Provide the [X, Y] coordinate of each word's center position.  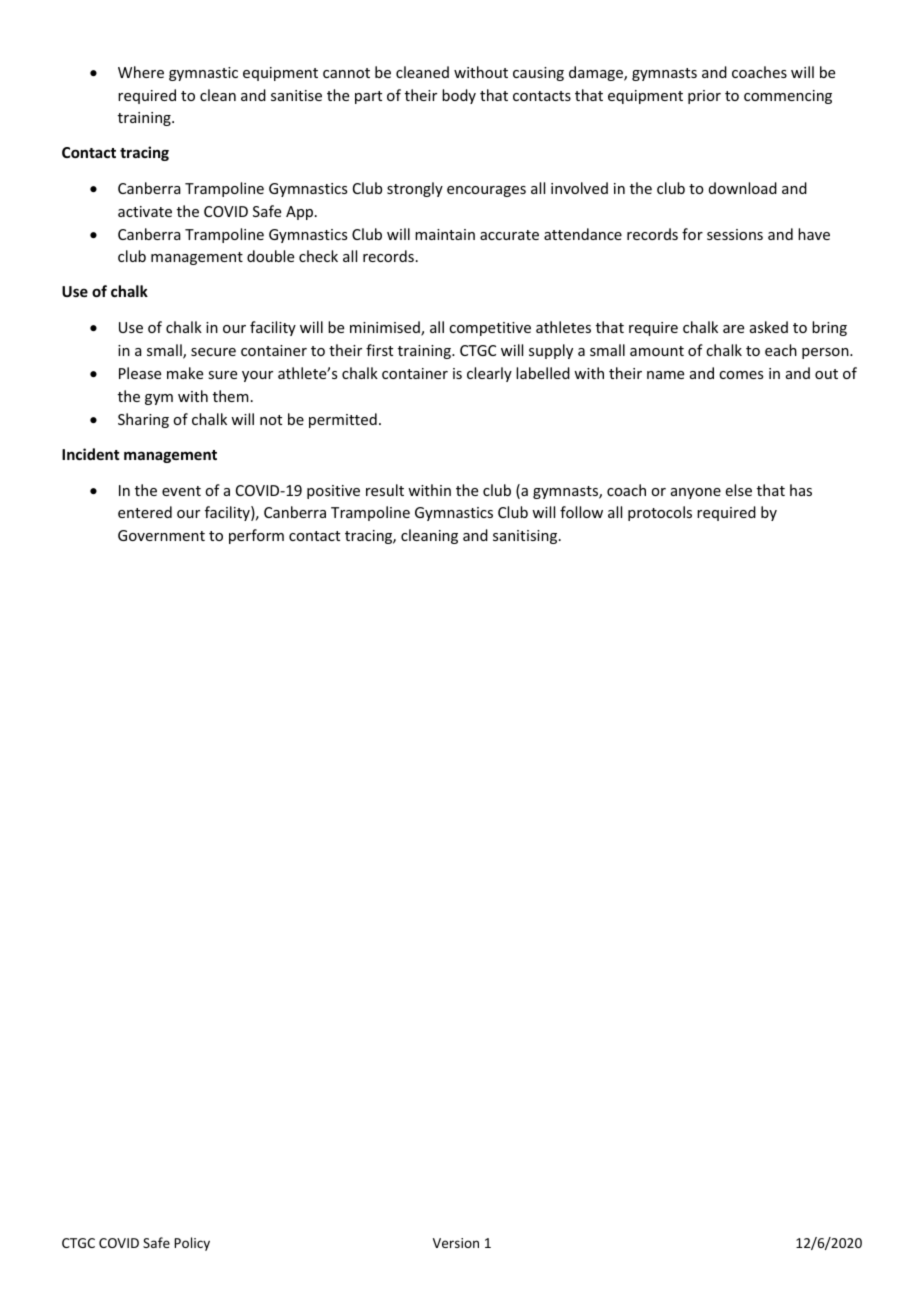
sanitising [526, 537]
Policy [192, 1244]
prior [704, 97]
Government [161, 535]
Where [141, 72]
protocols [660, 513]
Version [456, 1243]
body [459, 96]
